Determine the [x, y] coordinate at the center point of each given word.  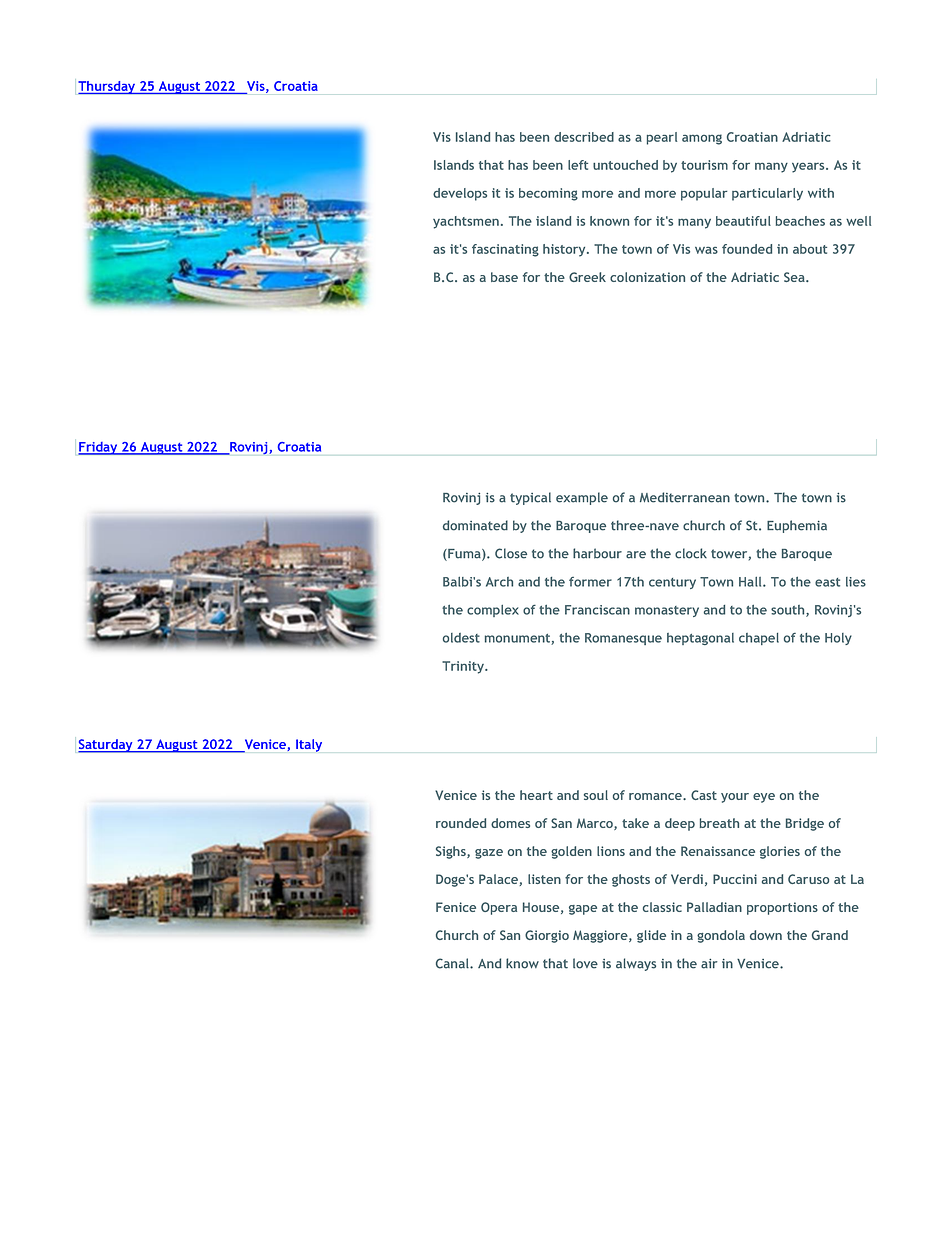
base [504, 277]
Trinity [464, 667]
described [584, 137]
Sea [795, 277]
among [702, 139]
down [766, 935]
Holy [838, 639]
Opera [499, 908]
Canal [453, 963]
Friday [99, 448]
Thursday [108, 88]
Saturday [106, 746]
